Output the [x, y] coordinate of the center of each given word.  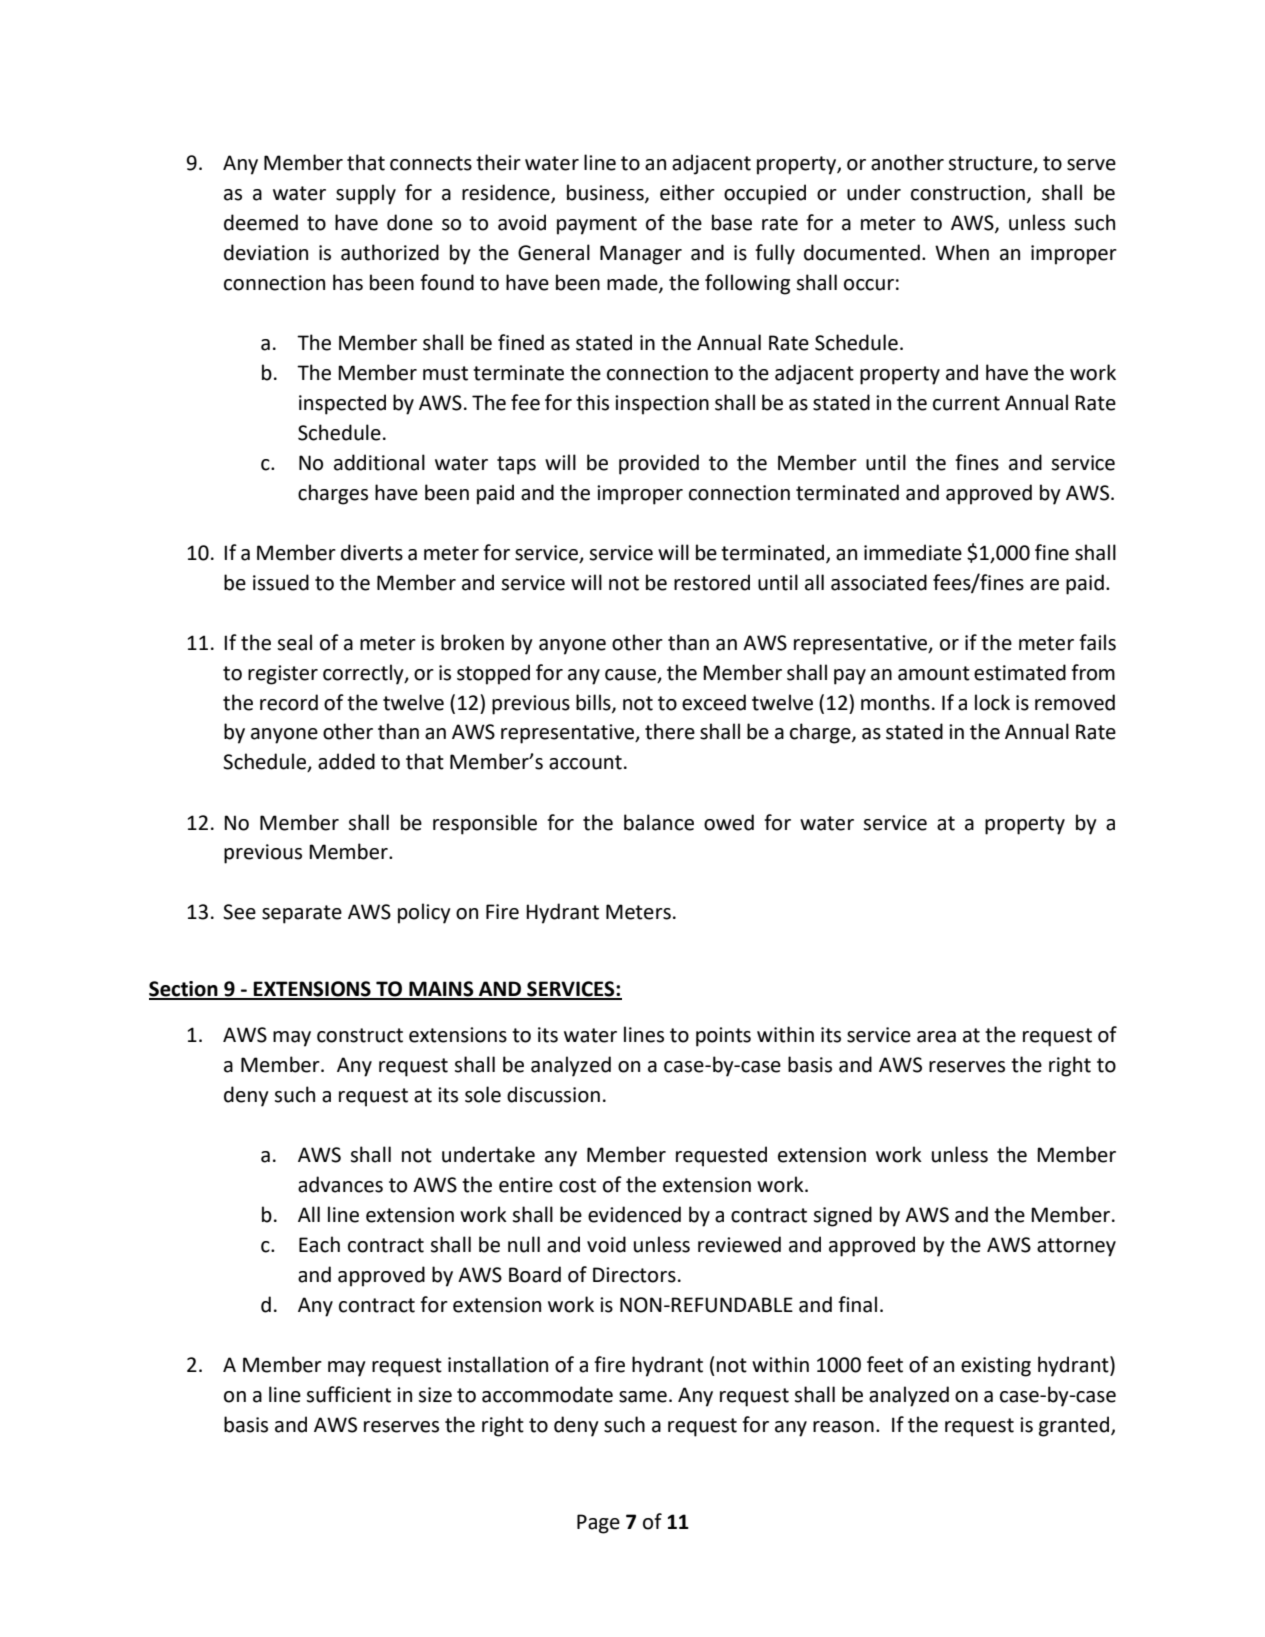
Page [598, 1524]
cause [632, 675]
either [687, 192]
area [936, 1037]
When [962, 252]
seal [294, 642]
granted [1075, 1426]
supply [366, 194]
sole [483, 1094]
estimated [1020, 672]
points [723, 1037]
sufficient [348, 1394]
